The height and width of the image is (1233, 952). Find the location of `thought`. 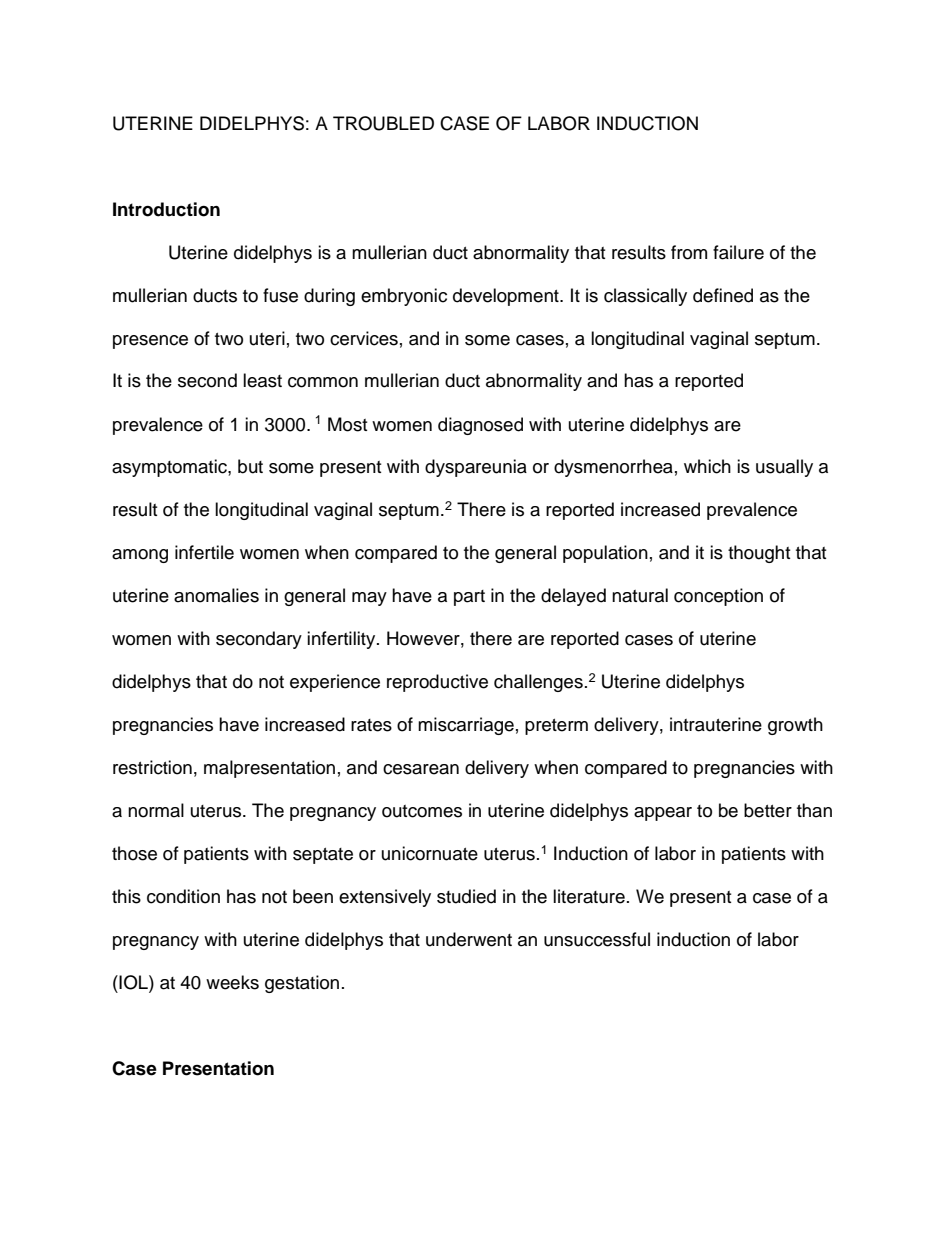

thought is located at coordinates (759, 554).
